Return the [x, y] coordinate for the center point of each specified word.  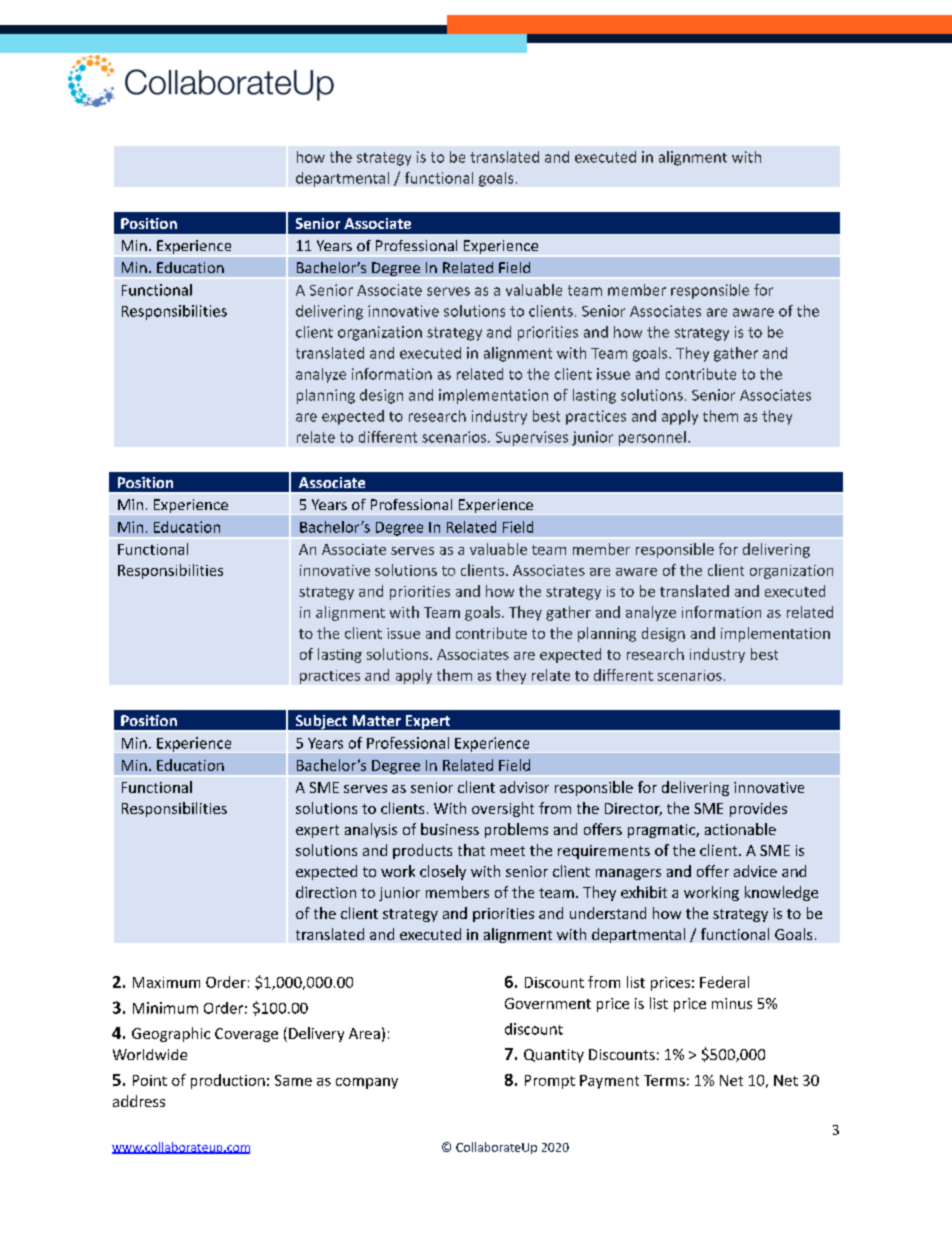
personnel [652, 438]
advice [755, 871]
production [228, 1081]
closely [443, 872]
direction [326, 892]
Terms [664, 1080]
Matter [377, 720]
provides [758, 809]
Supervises [532, 438]
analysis [371, 830]
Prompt [550, 1082]
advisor [524, 787]
